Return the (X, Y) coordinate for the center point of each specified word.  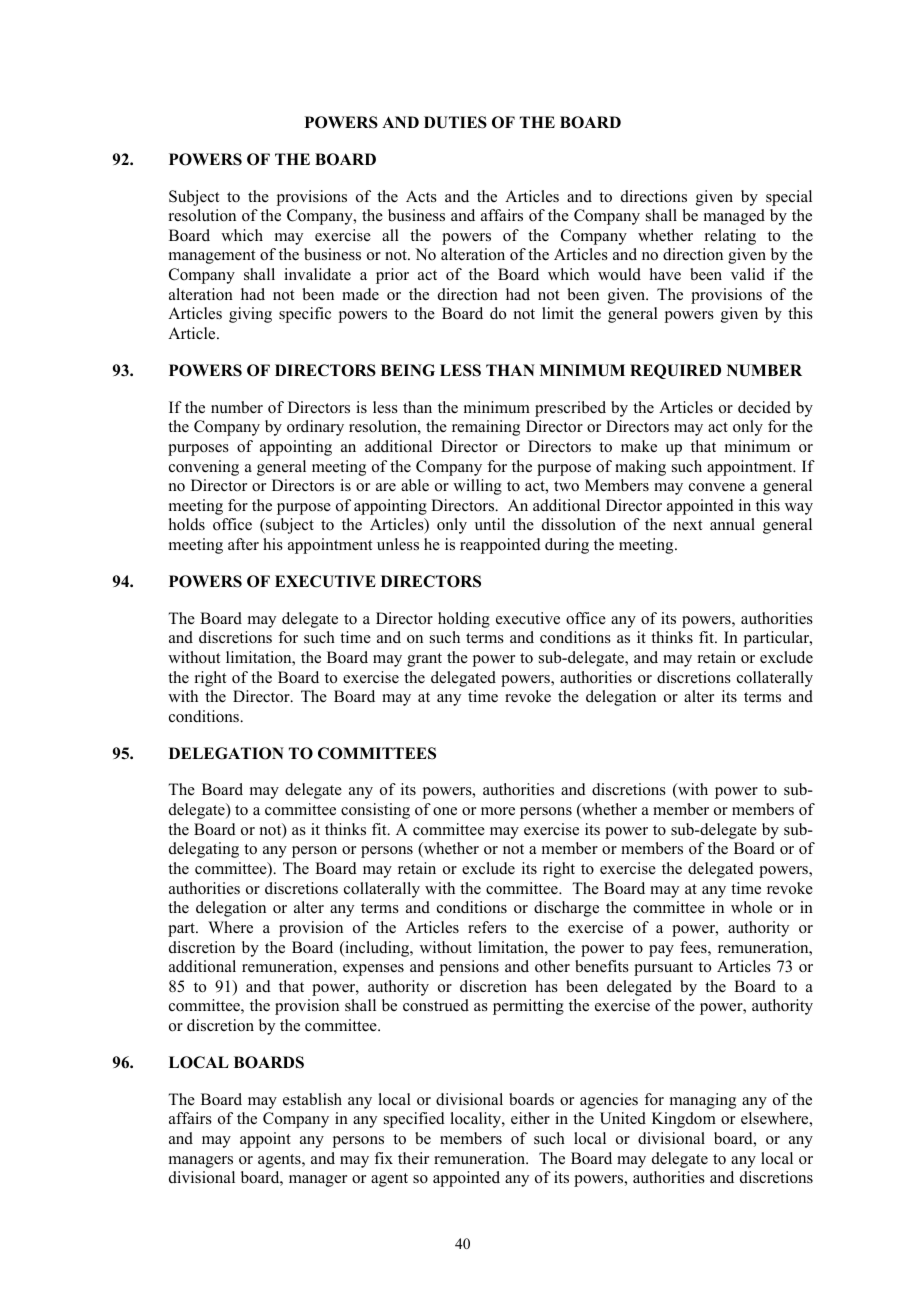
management (212, 257)
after (243, 544)
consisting (375, 811)
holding (464, 620)
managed (734, 217)
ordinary (315, 428)
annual (732, 524)
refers (487, 927)
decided (764, 407)
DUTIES (455, 122)
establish (312, 1099)
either (530, 1118)
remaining (486, 428)
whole (751, 907)
